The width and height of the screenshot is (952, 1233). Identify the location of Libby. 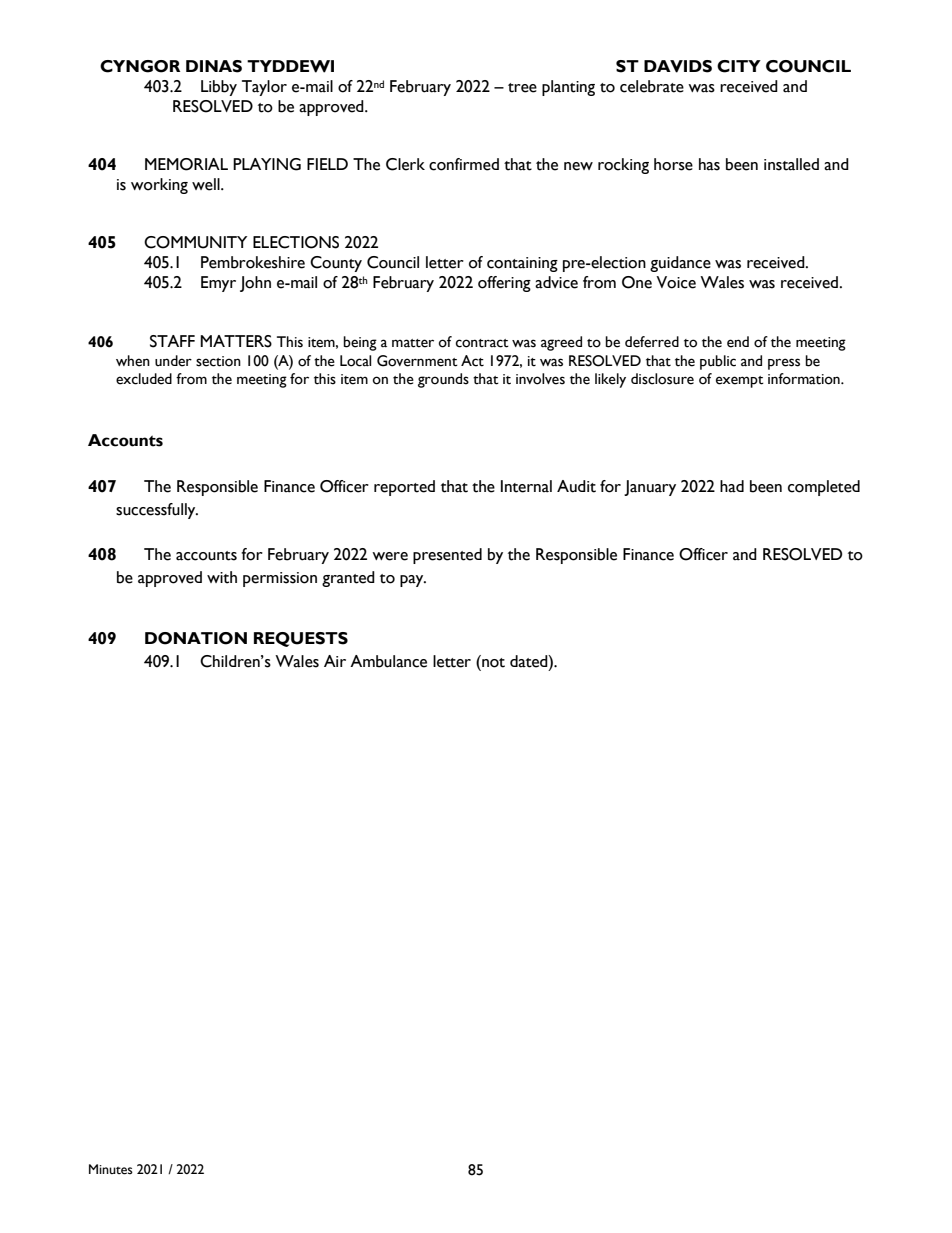
(219, 88).
